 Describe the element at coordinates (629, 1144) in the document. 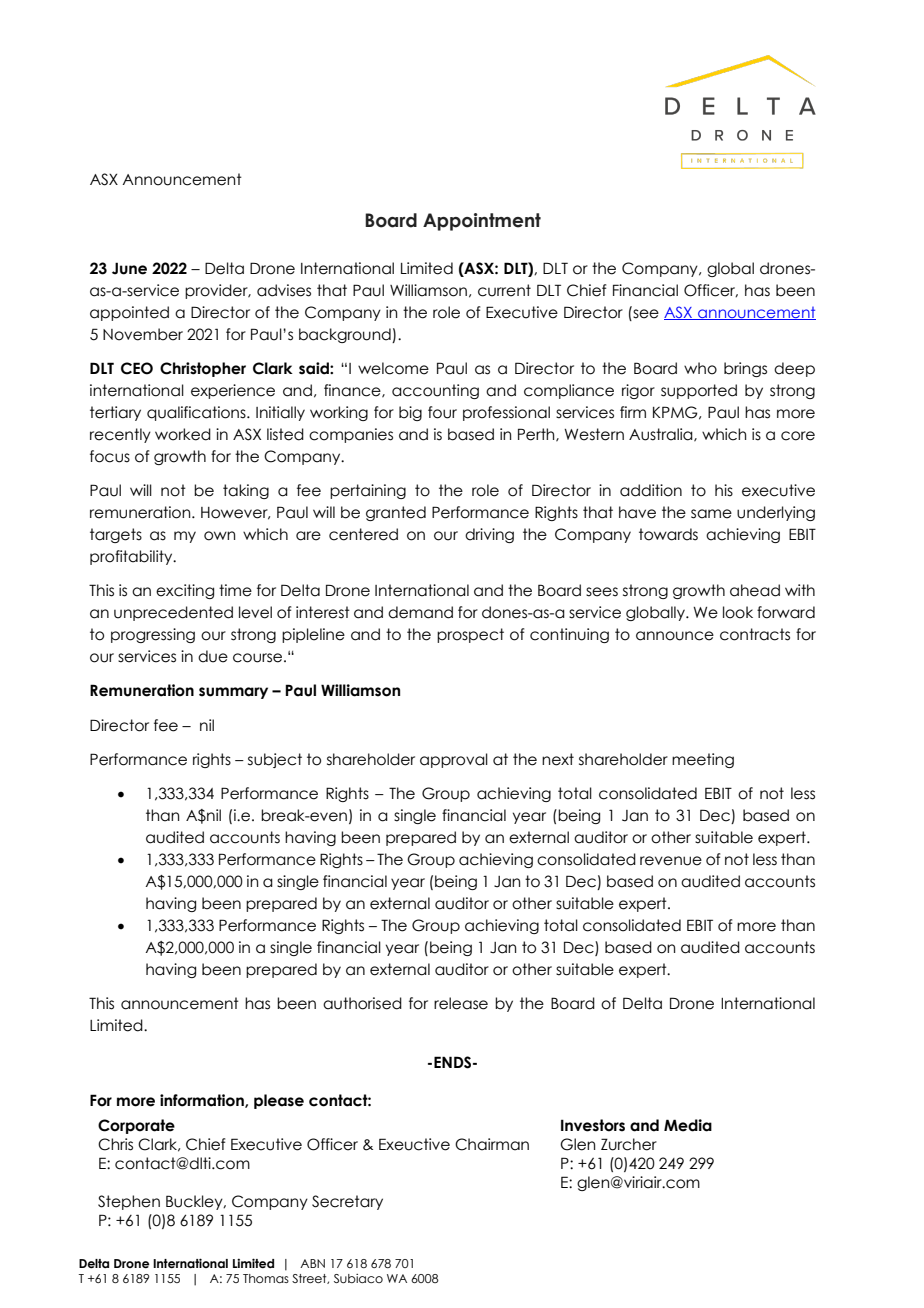

I see `Zurcher` at that location.
